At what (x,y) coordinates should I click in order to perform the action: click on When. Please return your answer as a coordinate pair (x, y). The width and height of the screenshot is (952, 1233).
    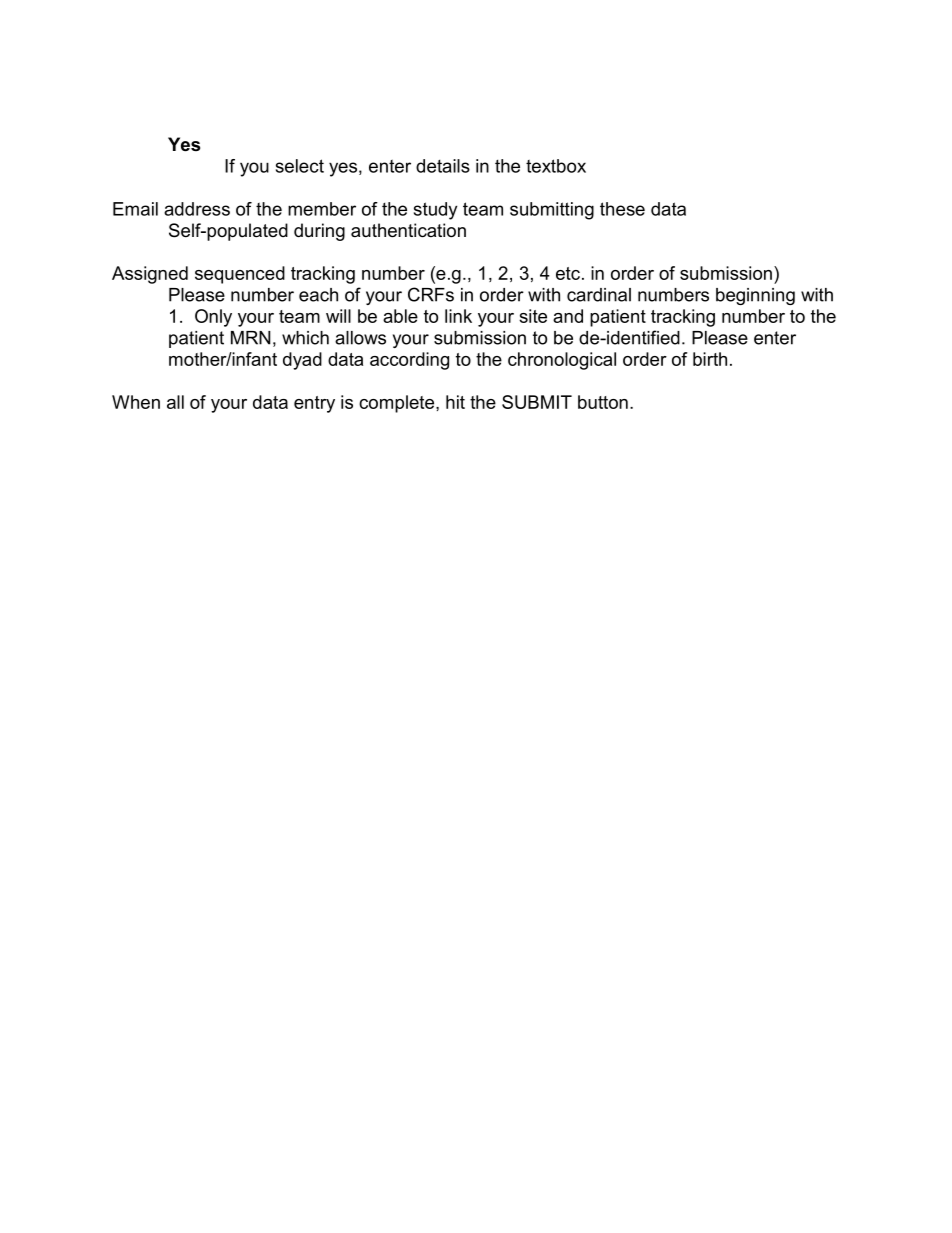
    Looking at the image, I should click on (136, 402).
